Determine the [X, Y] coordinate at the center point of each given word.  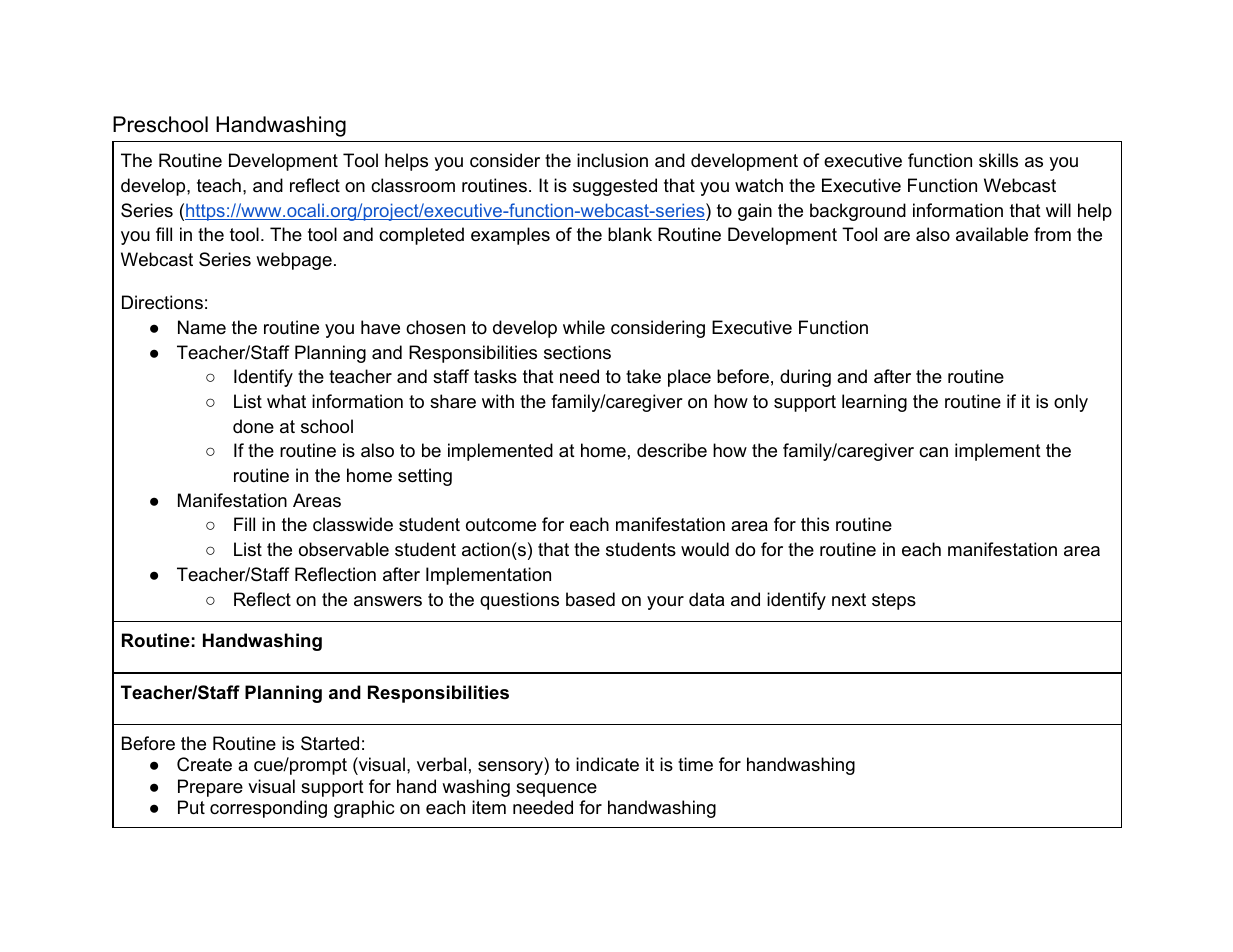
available [992, 234]
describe [672, 450]
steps [894, 601]
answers [388, 601]
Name [202, 327]
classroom [413, 185]
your [665, 603]
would [705, 549]
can [933, 452]
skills [998, 160]
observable [344, 549]
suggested [615, 187]
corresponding [268, 809]
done [253, 426]
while [584, 327]
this [815, 524]
